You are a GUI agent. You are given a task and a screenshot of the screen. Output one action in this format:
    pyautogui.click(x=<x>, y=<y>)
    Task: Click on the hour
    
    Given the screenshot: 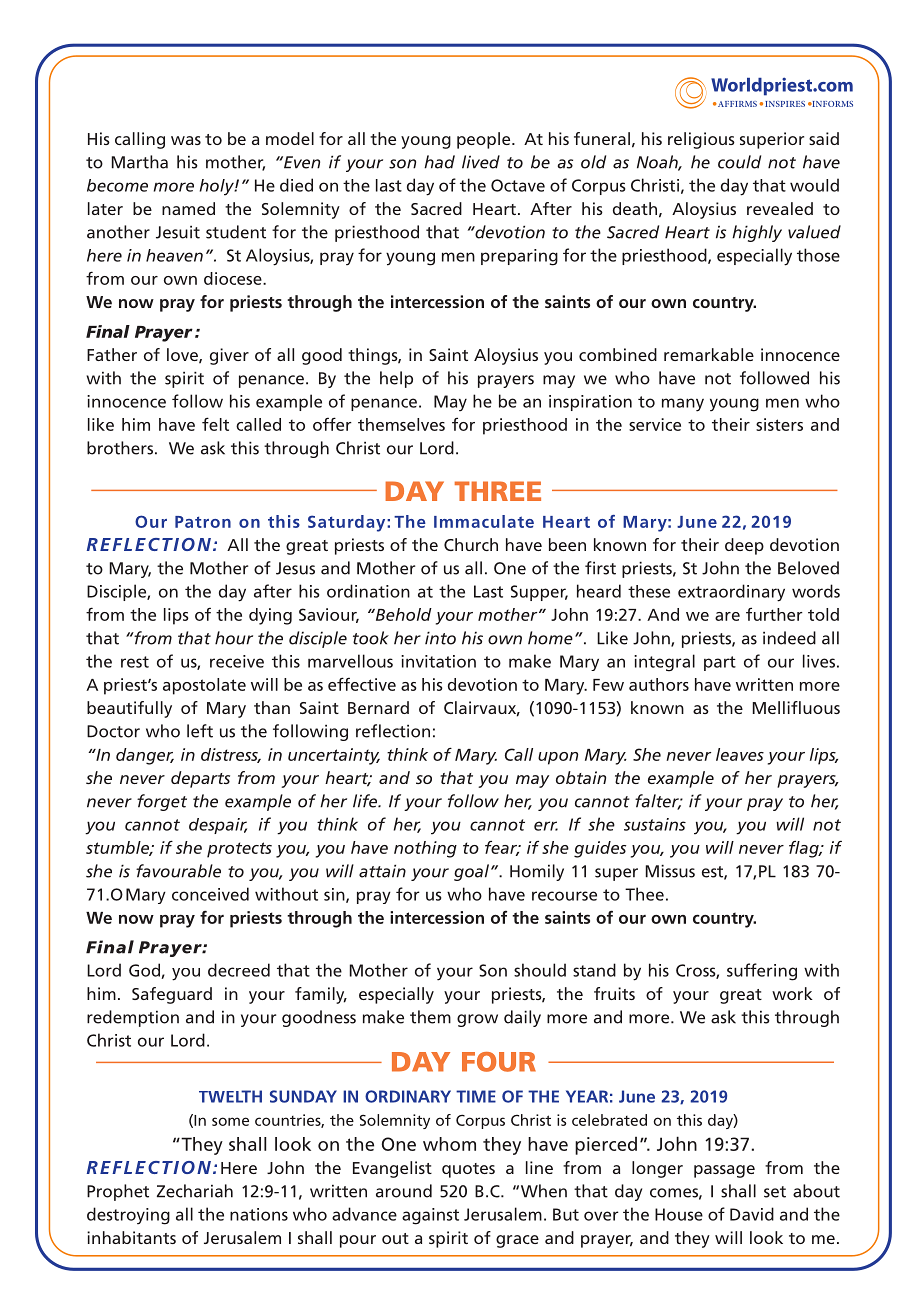 What is the action you would take?
    pyautogui.click(x=234, y=638)
